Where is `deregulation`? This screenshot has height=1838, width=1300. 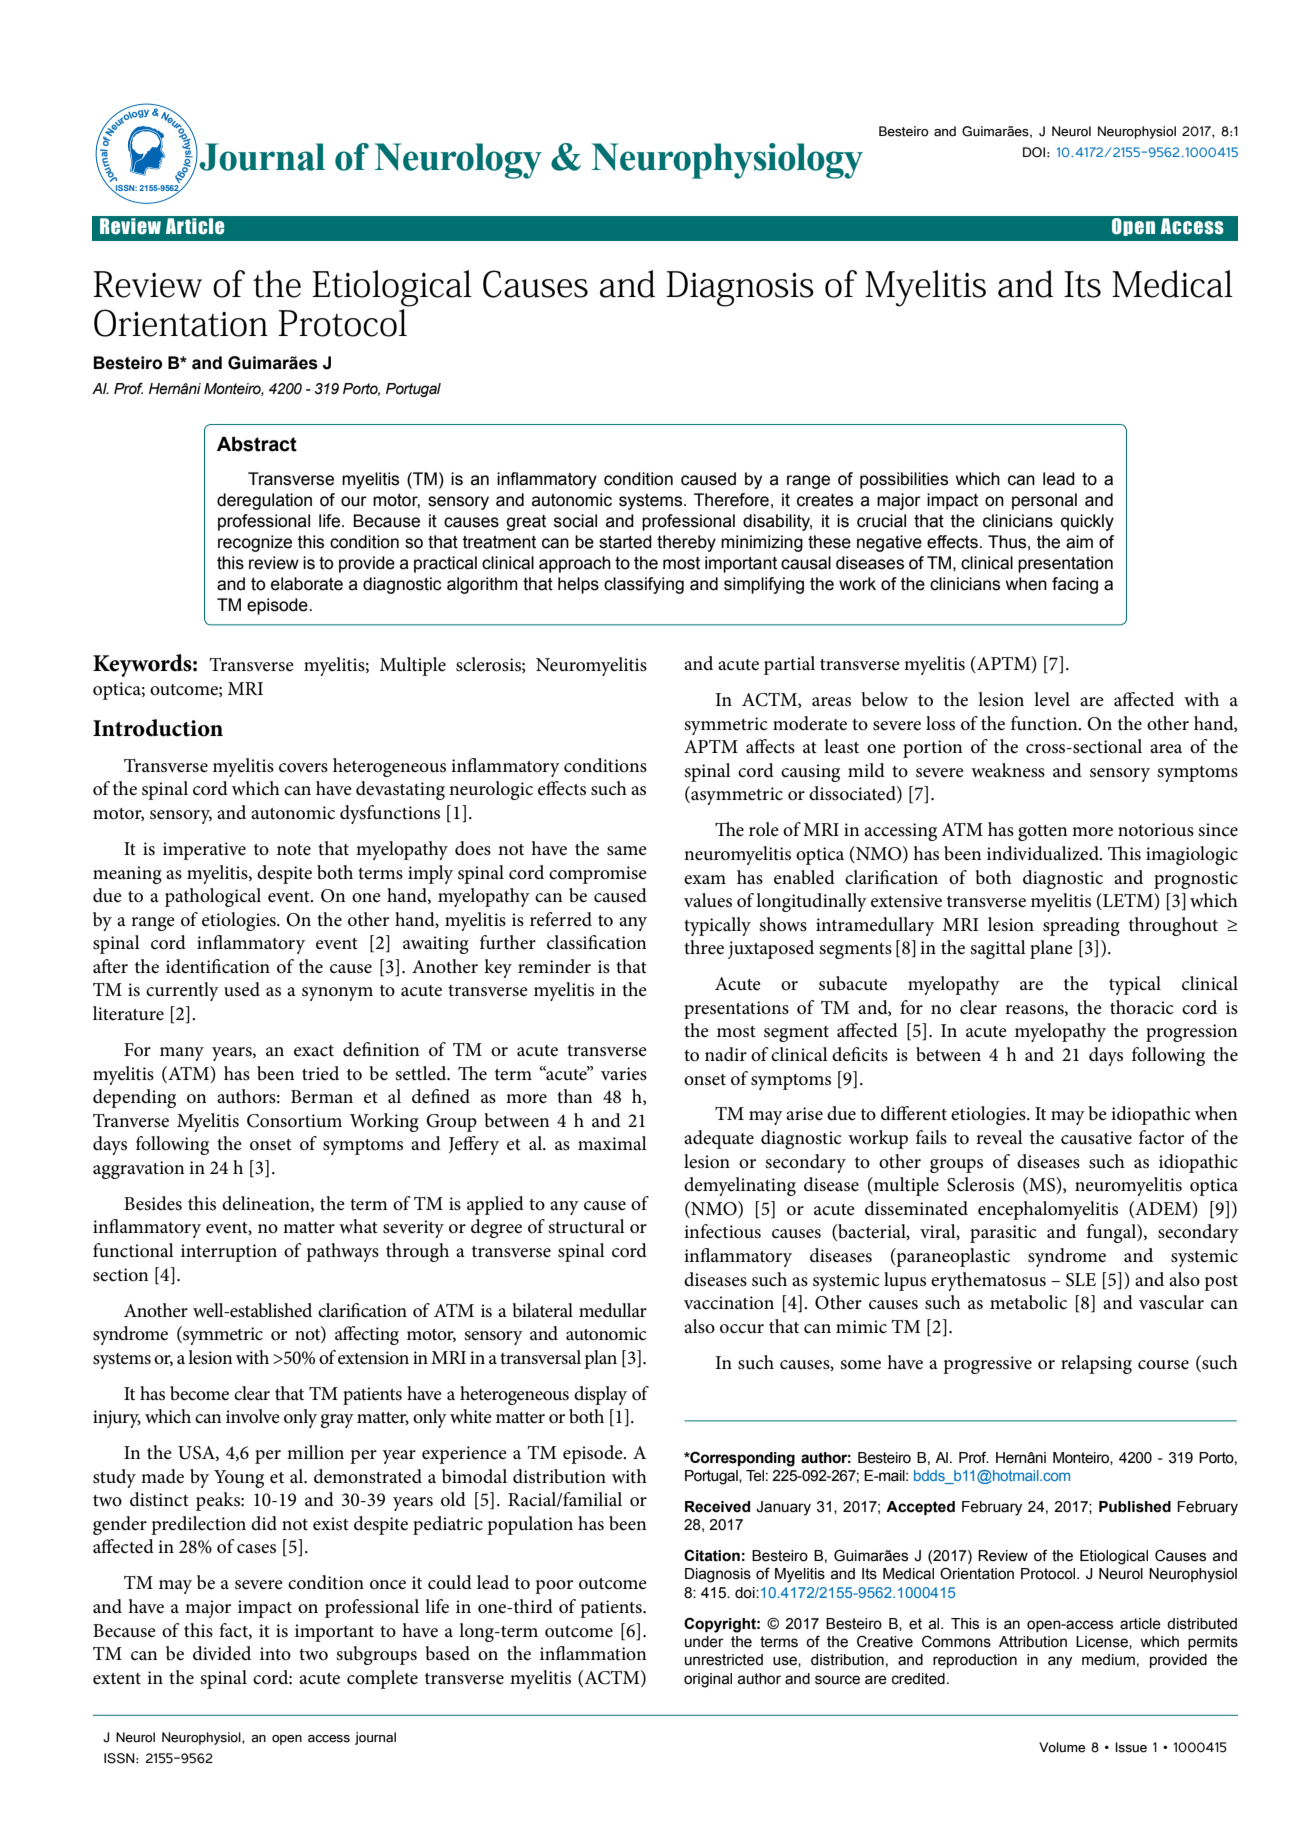
deregulation is located at coordinates (264, 501).
